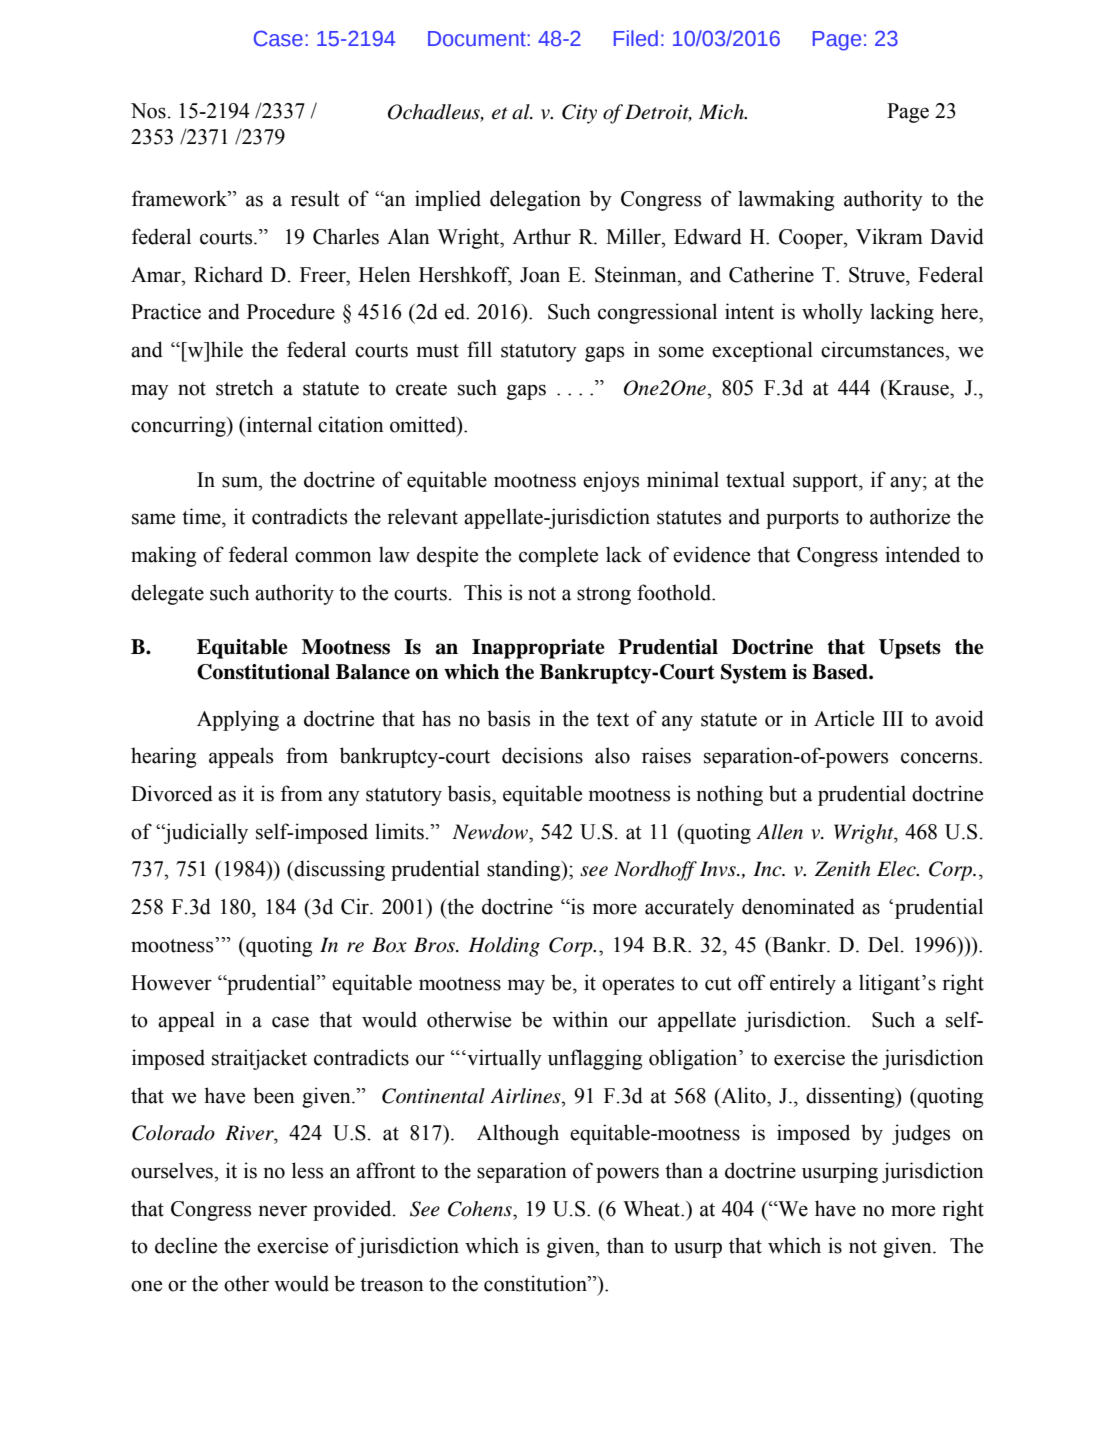 This screenshot has width=1115, height=1442. I want to click on Wheat, so click(653, 1208).
